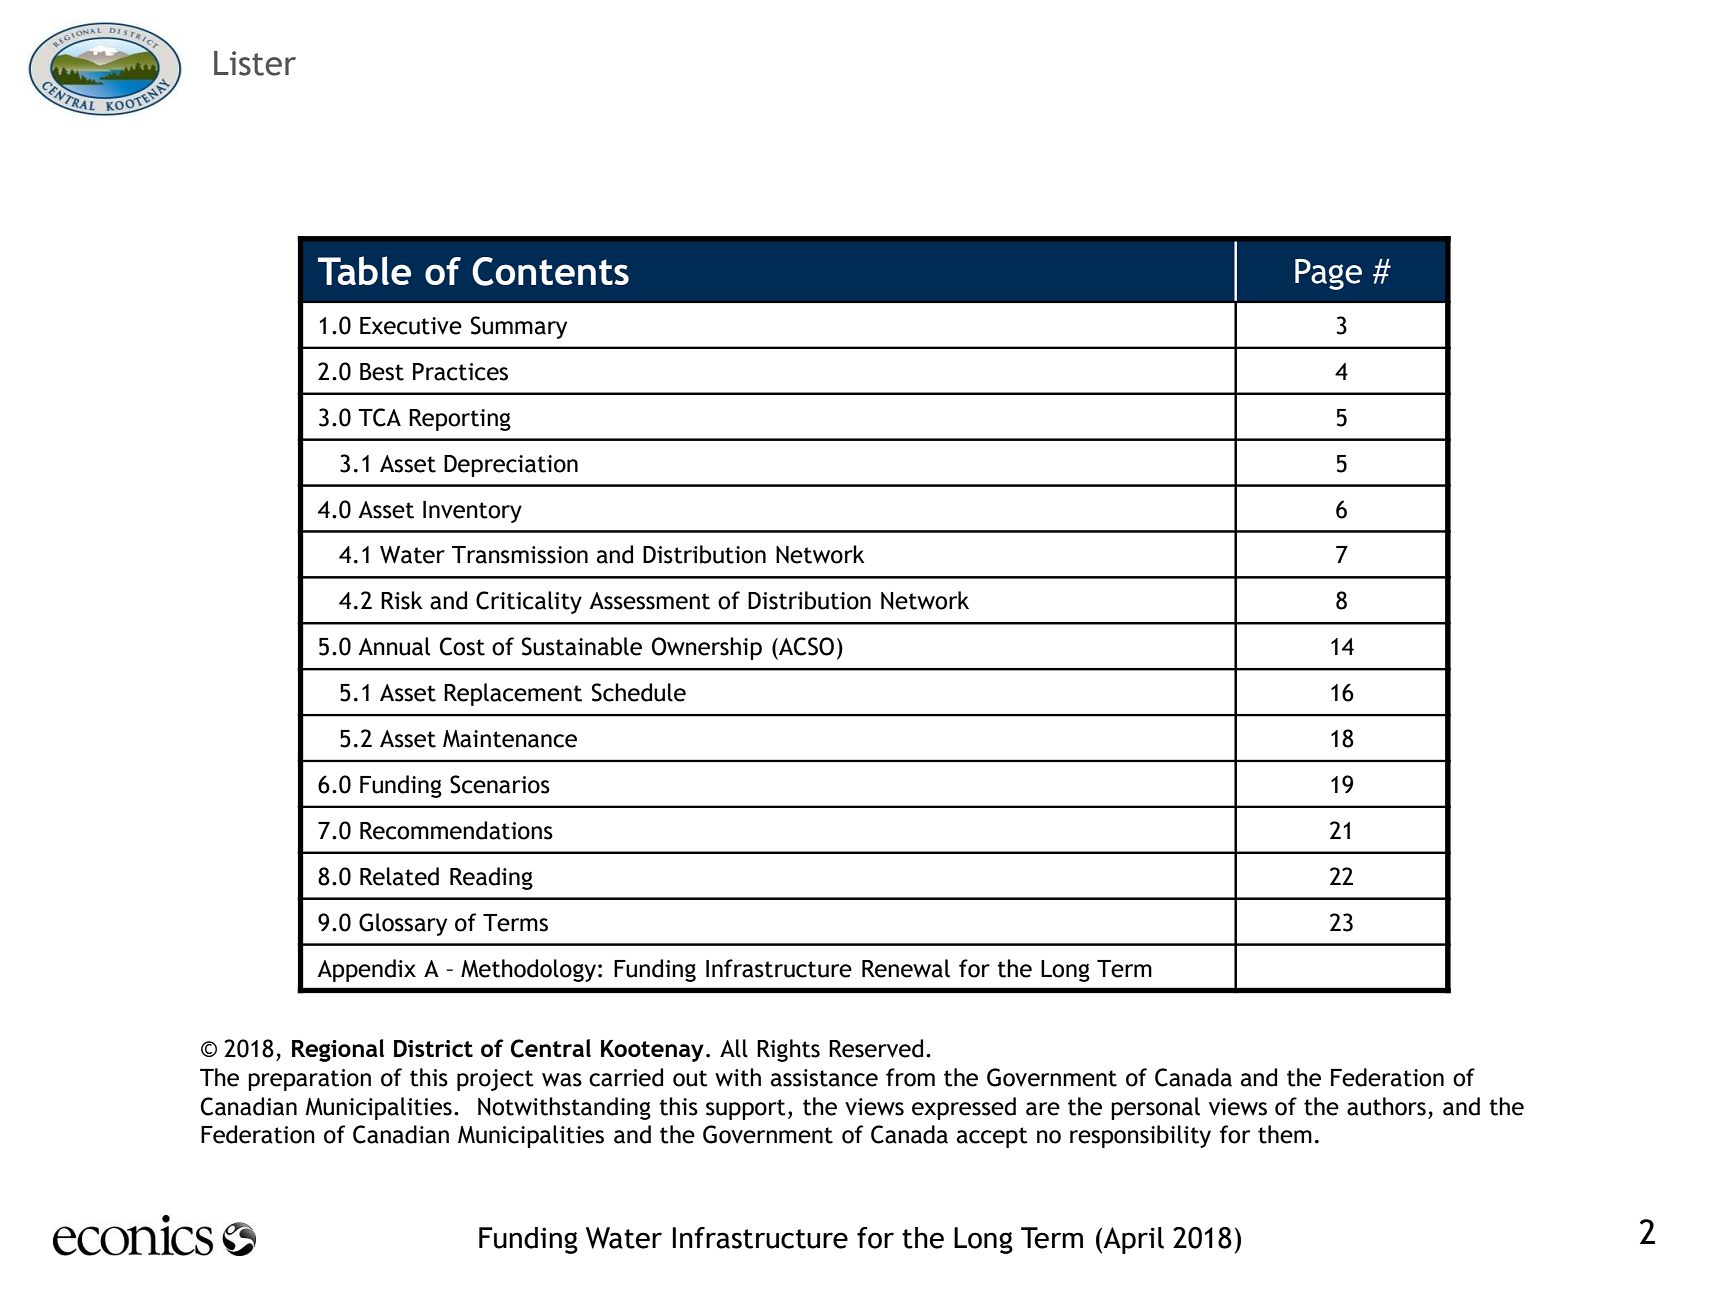  Describe the element at coordinates (309, 1080) in the screenshot. I see `preparation` at that location.
